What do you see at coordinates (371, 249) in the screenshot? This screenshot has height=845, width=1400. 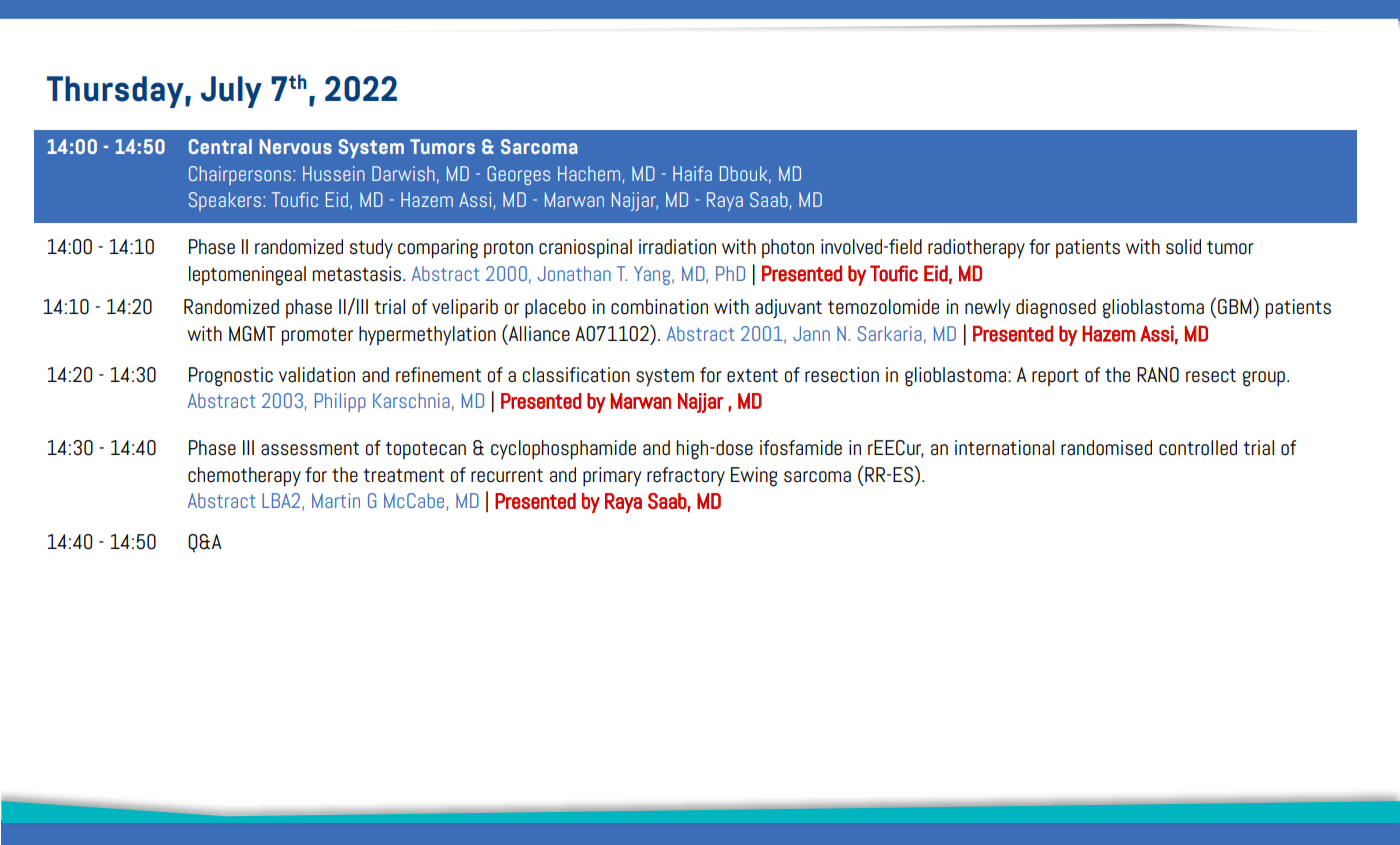 I see `study` at bounding box center [371, 249].
